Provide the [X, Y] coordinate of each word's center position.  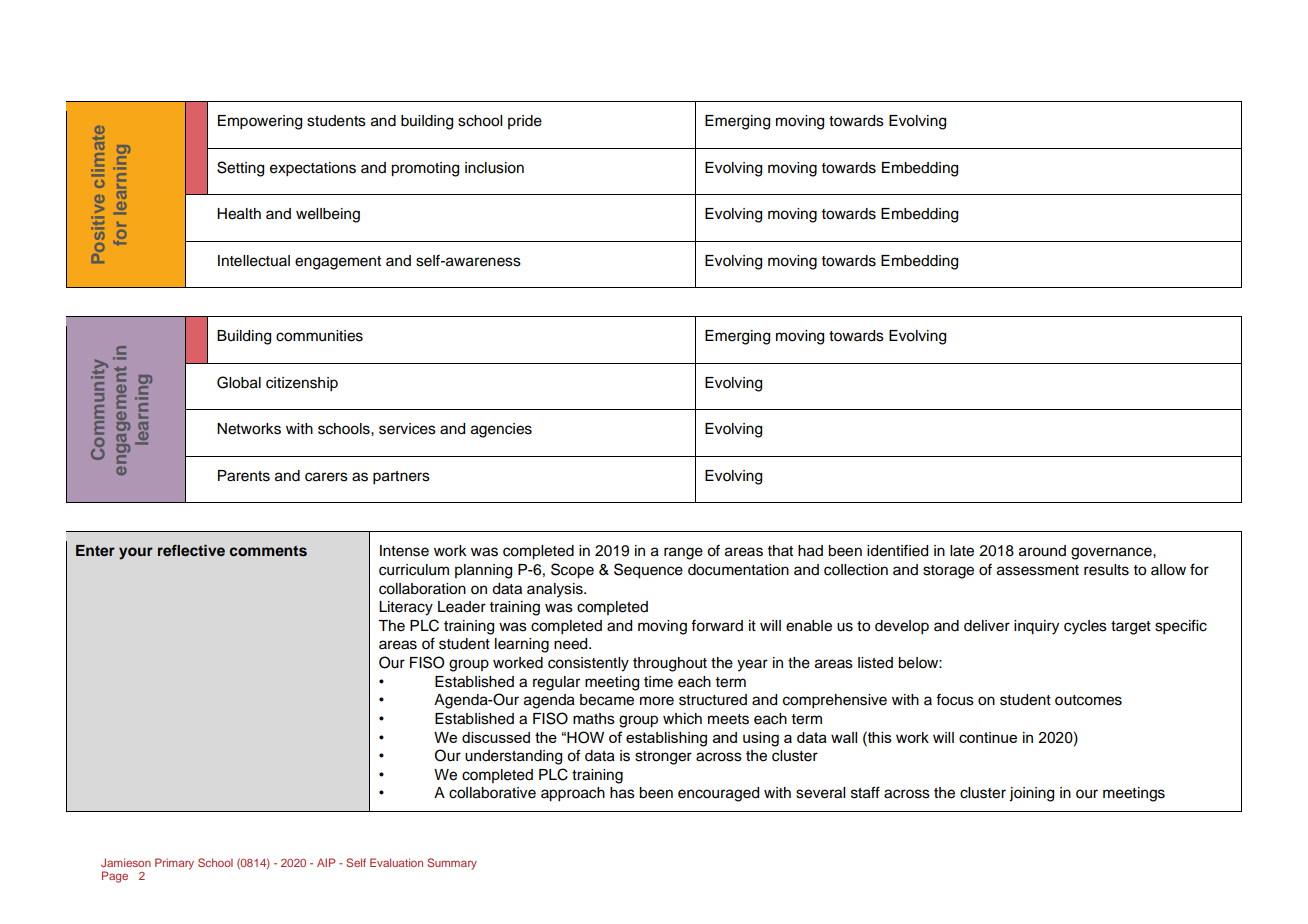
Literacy [406, 608]
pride [525, 122]
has [622, 793]
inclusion [494, 168]
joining [1031, 794]
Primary [174, 864]
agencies [501, 430]
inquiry [1036, 627]
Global [239, 382]
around [1042, 551]
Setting [240, 169]
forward [717, 626]
